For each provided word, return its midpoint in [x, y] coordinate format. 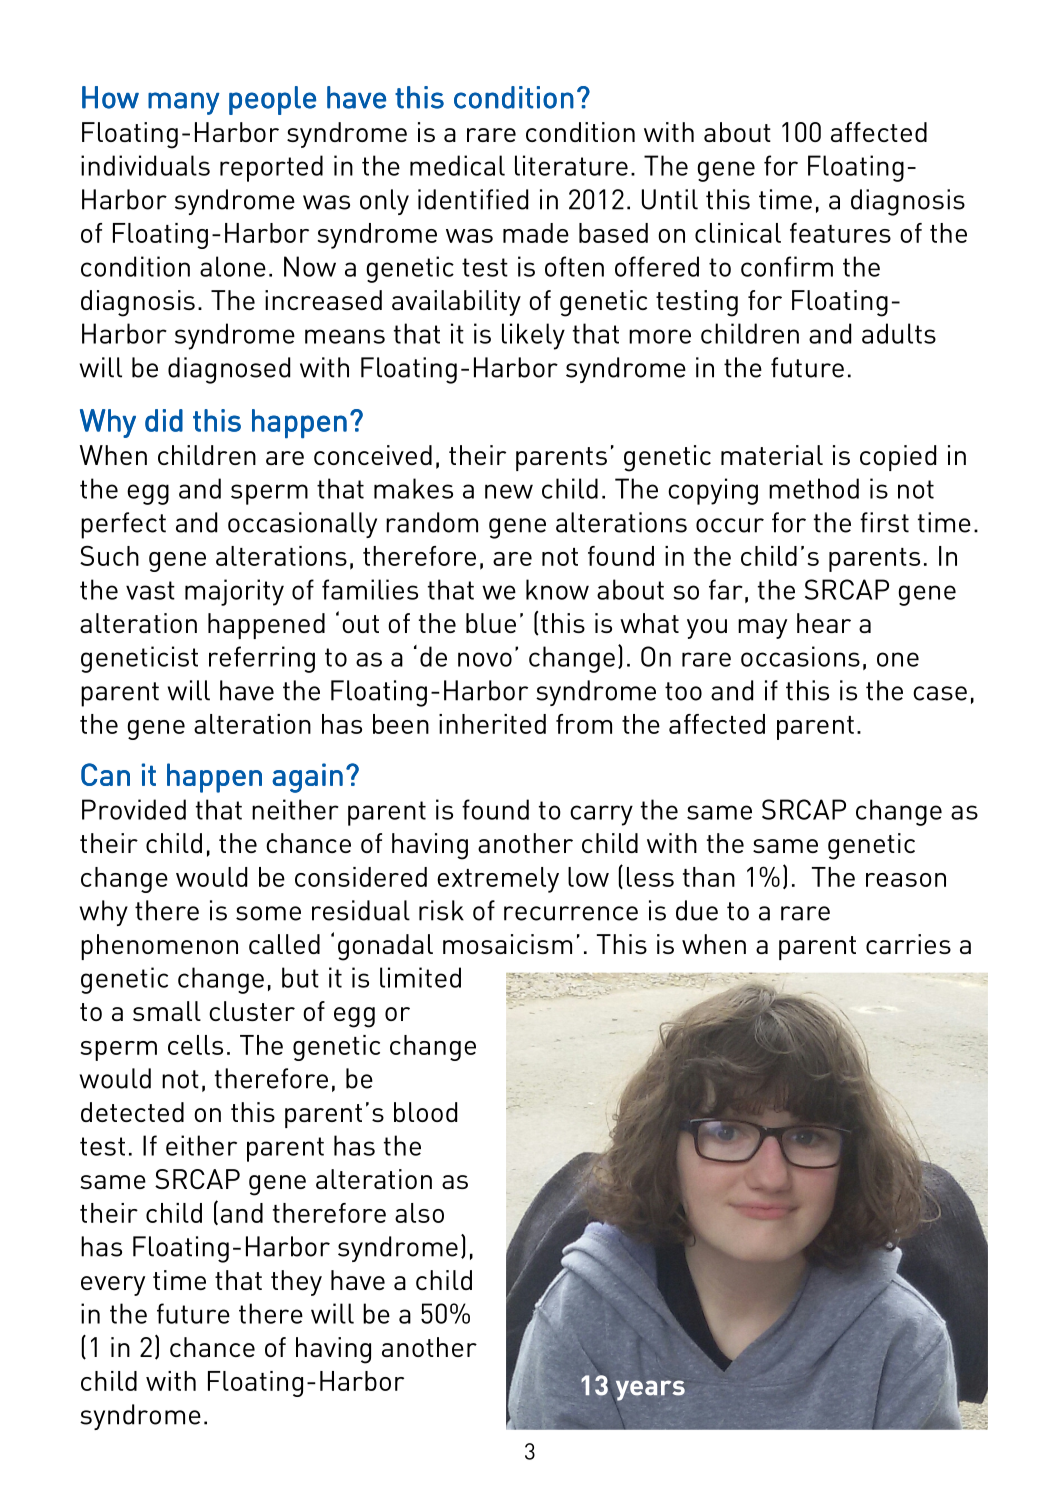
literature [571, 165]
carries [908, 944]
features [840, 233]
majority [234, 592]
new [509, 491]
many [184, 103]
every [113, 1286]
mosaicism [507, 944]
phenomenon [159, 947]
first [884, 522]
